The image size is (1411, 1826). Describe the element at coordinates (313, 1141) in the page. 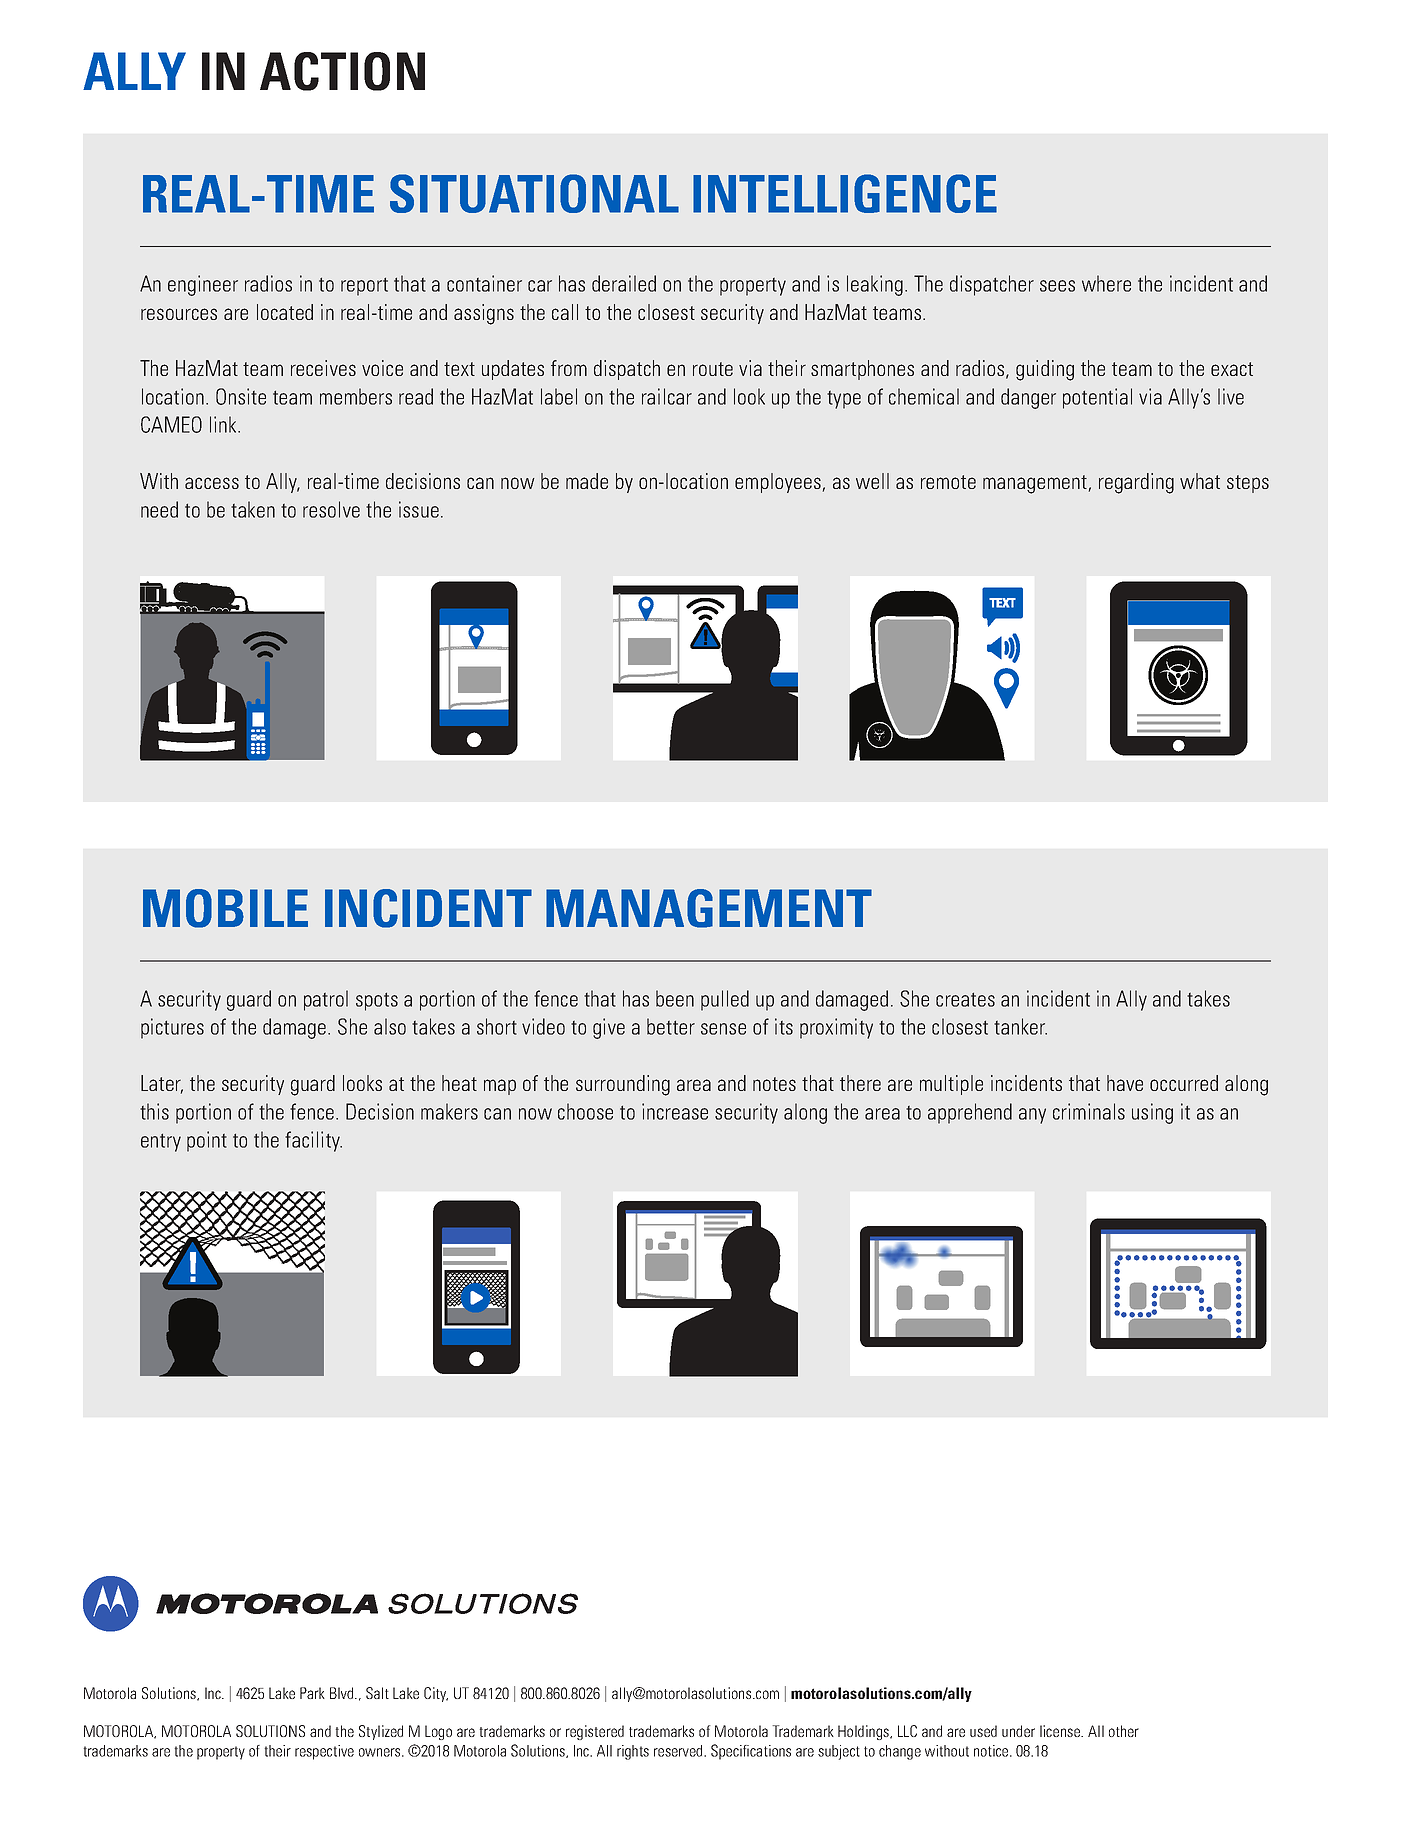

I see `facility` at that location.
